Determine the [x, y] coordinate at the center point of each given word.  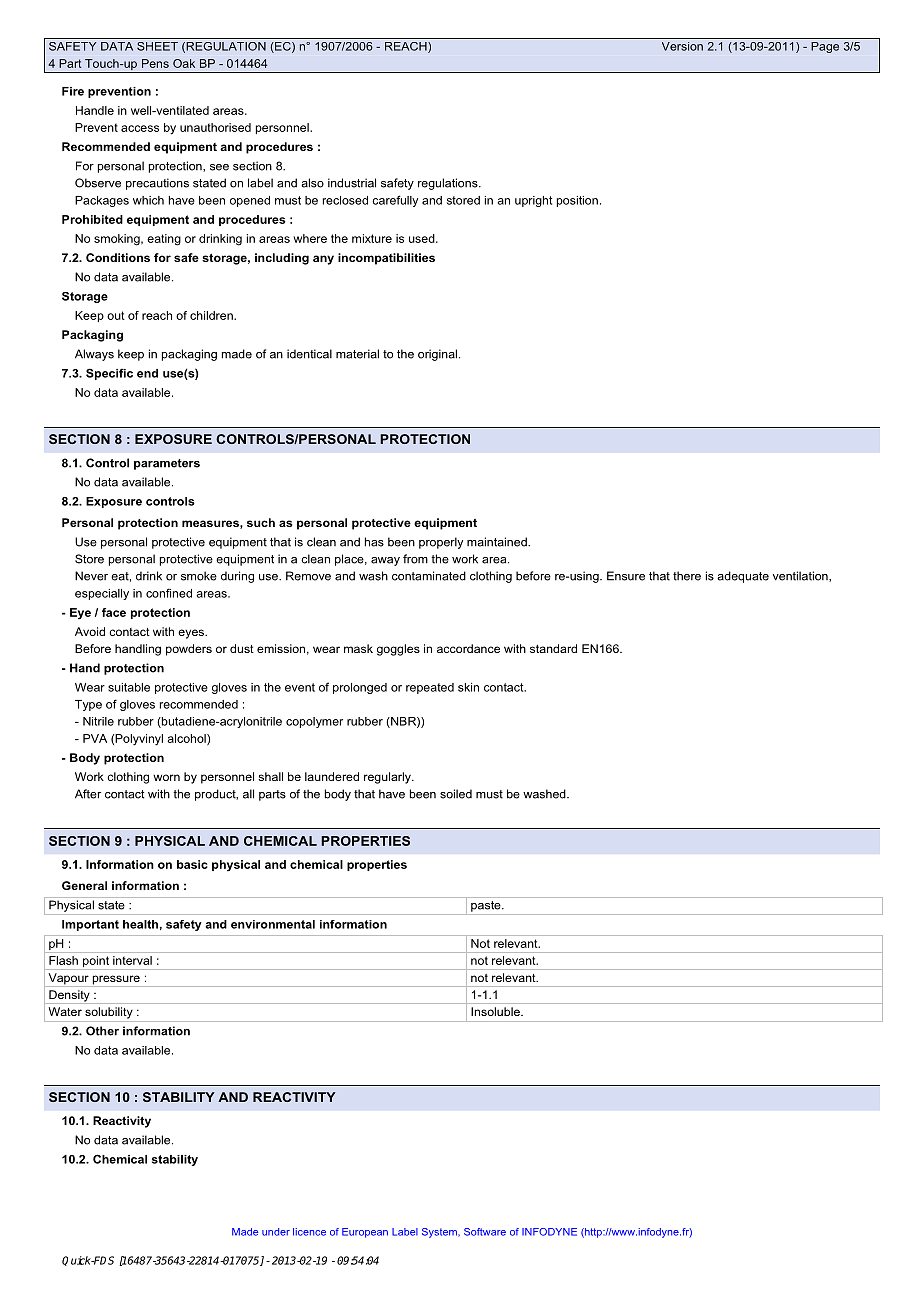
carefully [395, 201]
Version [682, 46]
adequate [743, 577]
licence [309, 1232]
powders [189, 650]
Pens [155, 63]
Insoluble [496, 1011]
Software [485, 1232]
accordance [468, 648]
